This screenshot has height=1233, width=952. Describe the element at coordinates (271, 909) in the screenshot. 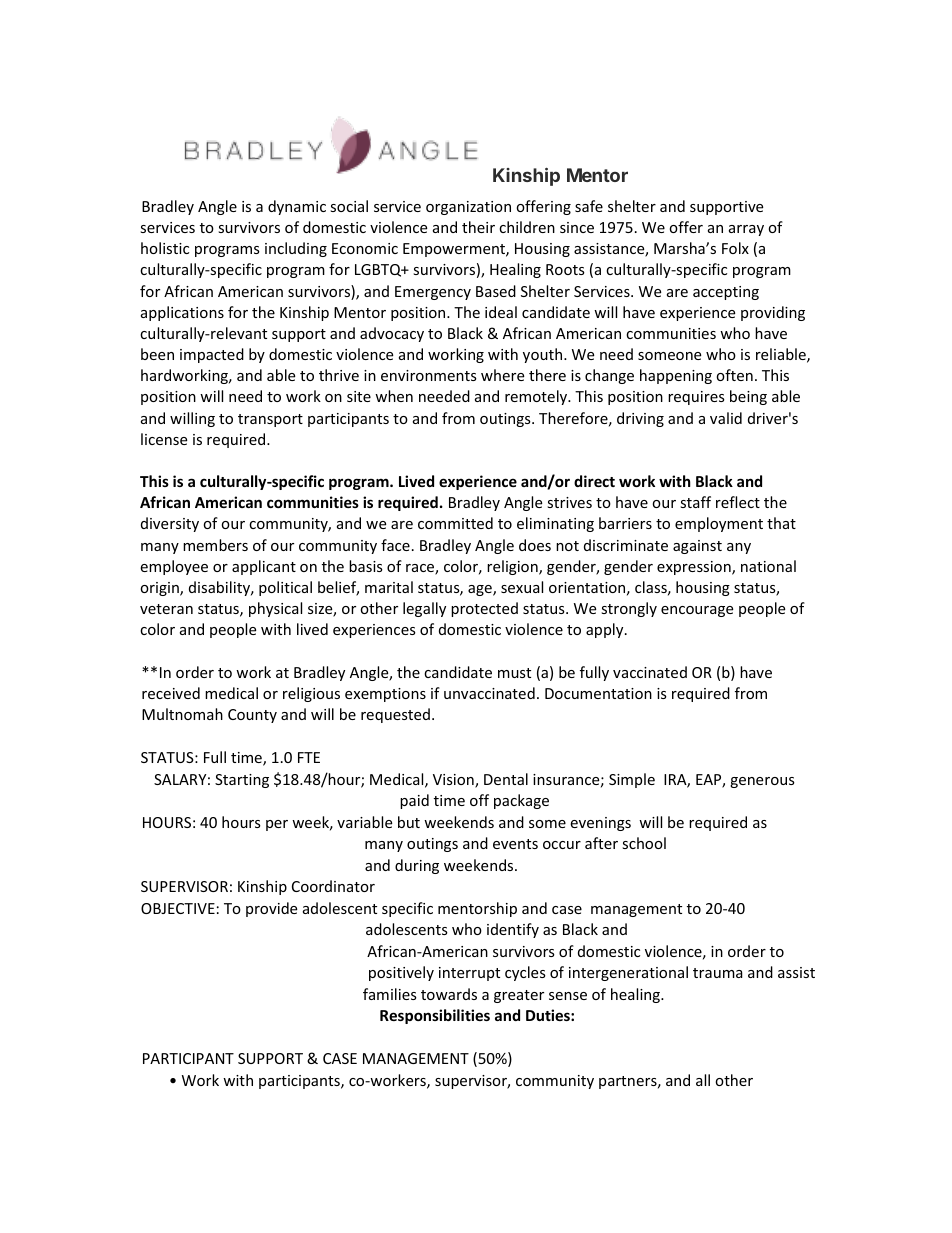

I see `provide` at that location.
